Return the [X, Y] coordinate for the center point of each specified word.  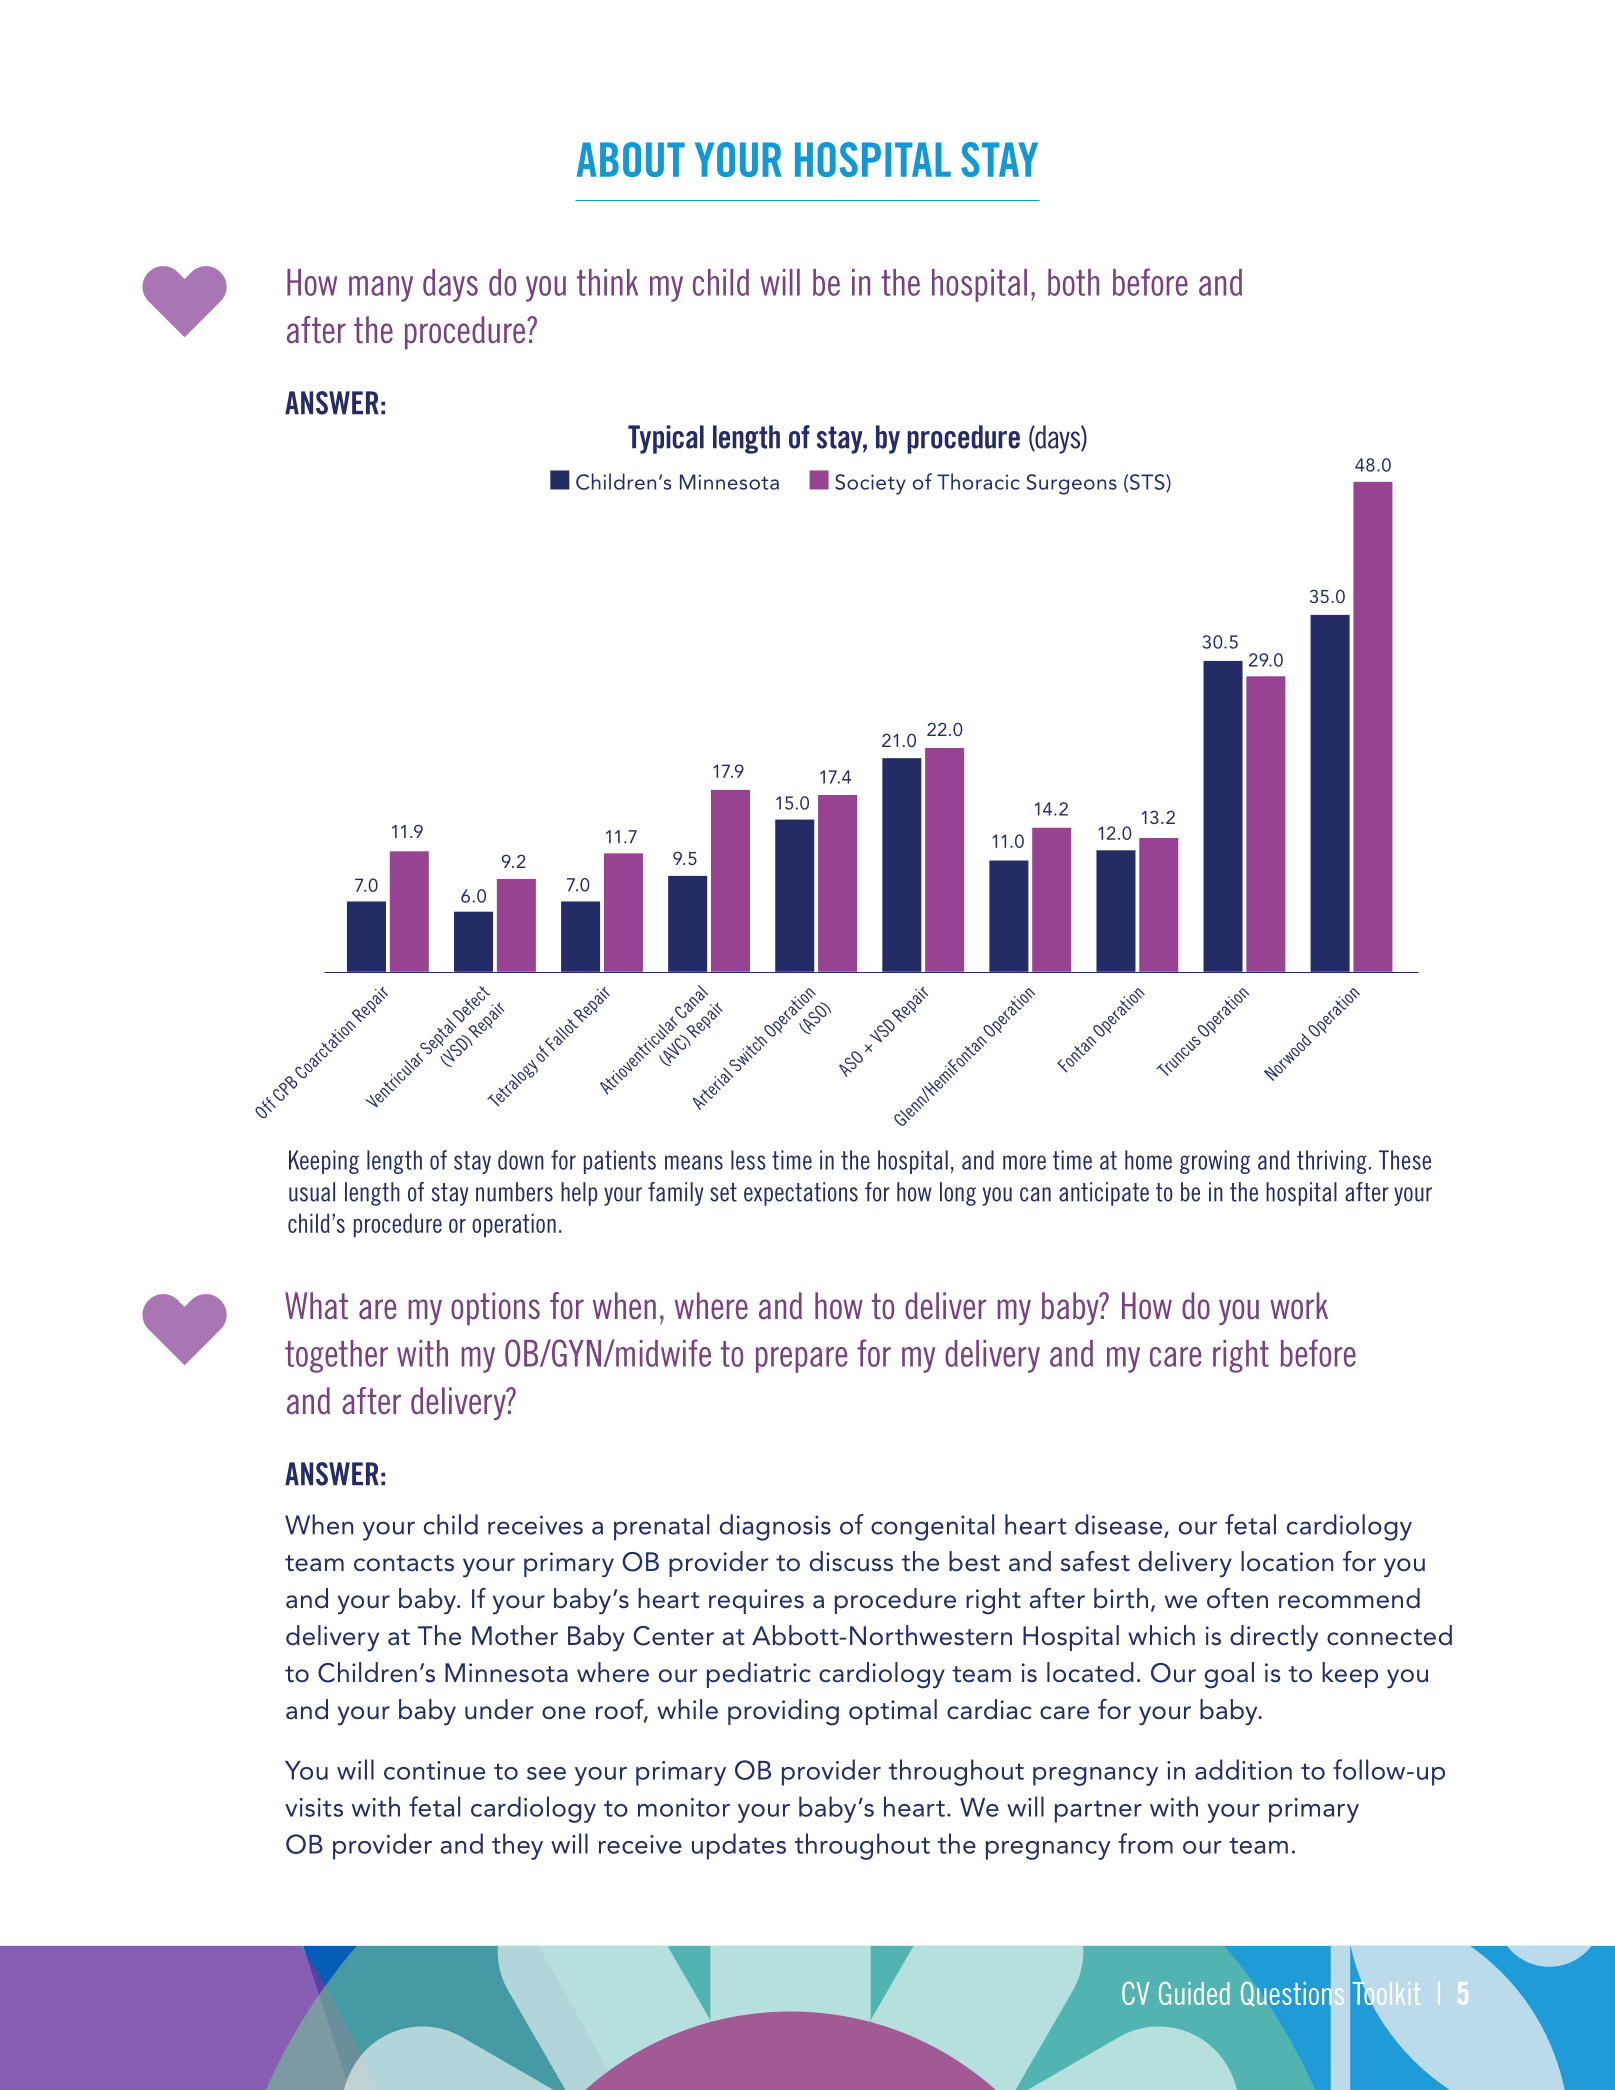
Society [870, 484]
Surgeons [1072, 484]
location [1287, 1561]
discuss [851, 1561]
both [1073, 282]
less [748, 1160]
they [517, 1846]
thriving [1332, 1162]
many [381, 289]
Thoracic [978, 481]
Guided [1194, 1993]
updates [739, 1846]
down [521, 1160]
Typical [666, 439]
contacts [404, 1563]
